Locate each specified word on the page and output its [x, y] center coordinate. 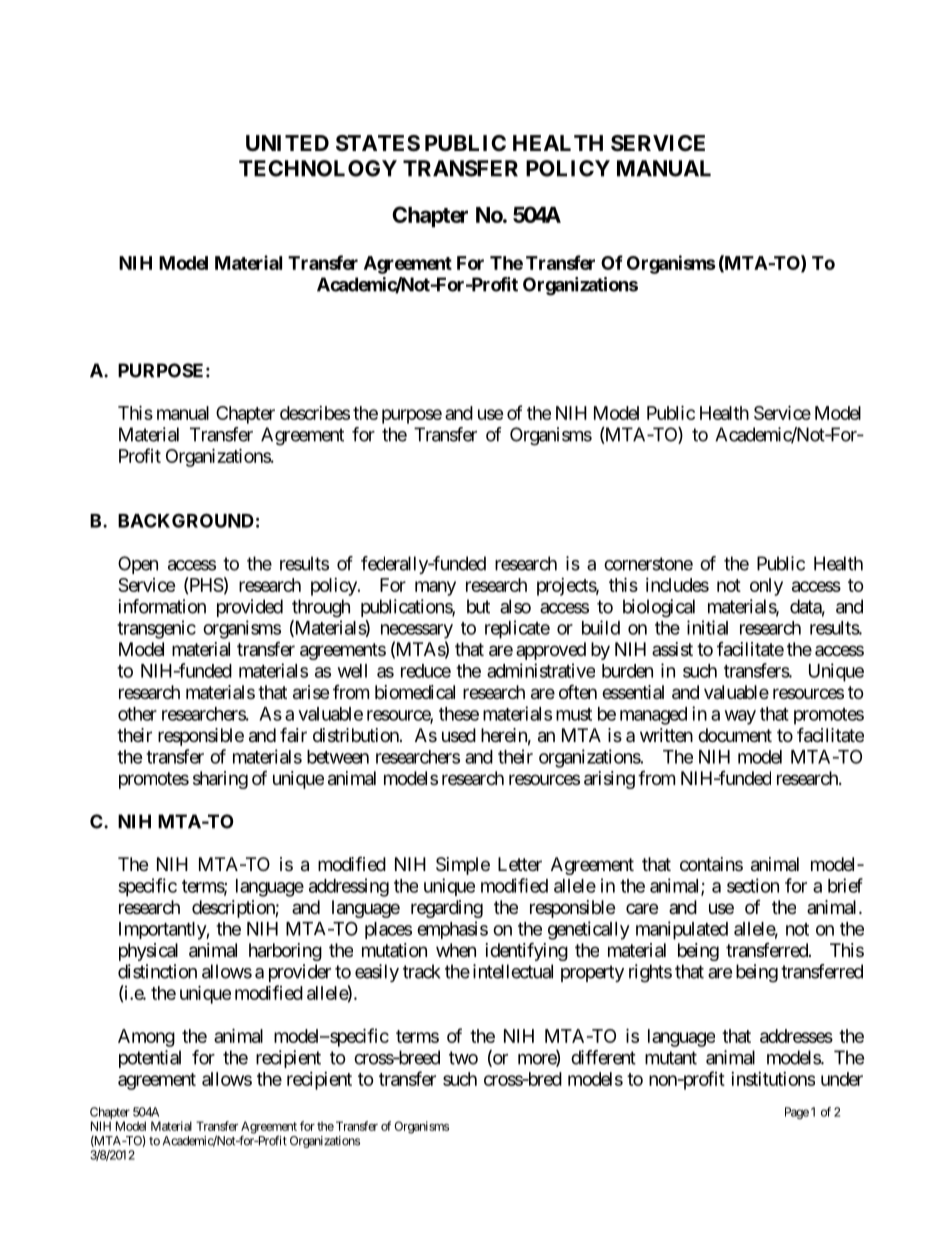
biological [659, 608]
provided [250, 608]
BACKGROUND [186, 520]
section [753, 885]
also [515, 606]
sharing [220, 780]
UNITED [287, 143]
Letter [520, 864]
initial [707, 627]
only [766, 587]
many [435, 588]
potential [150, 1059]
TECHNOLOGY [318, 168]
